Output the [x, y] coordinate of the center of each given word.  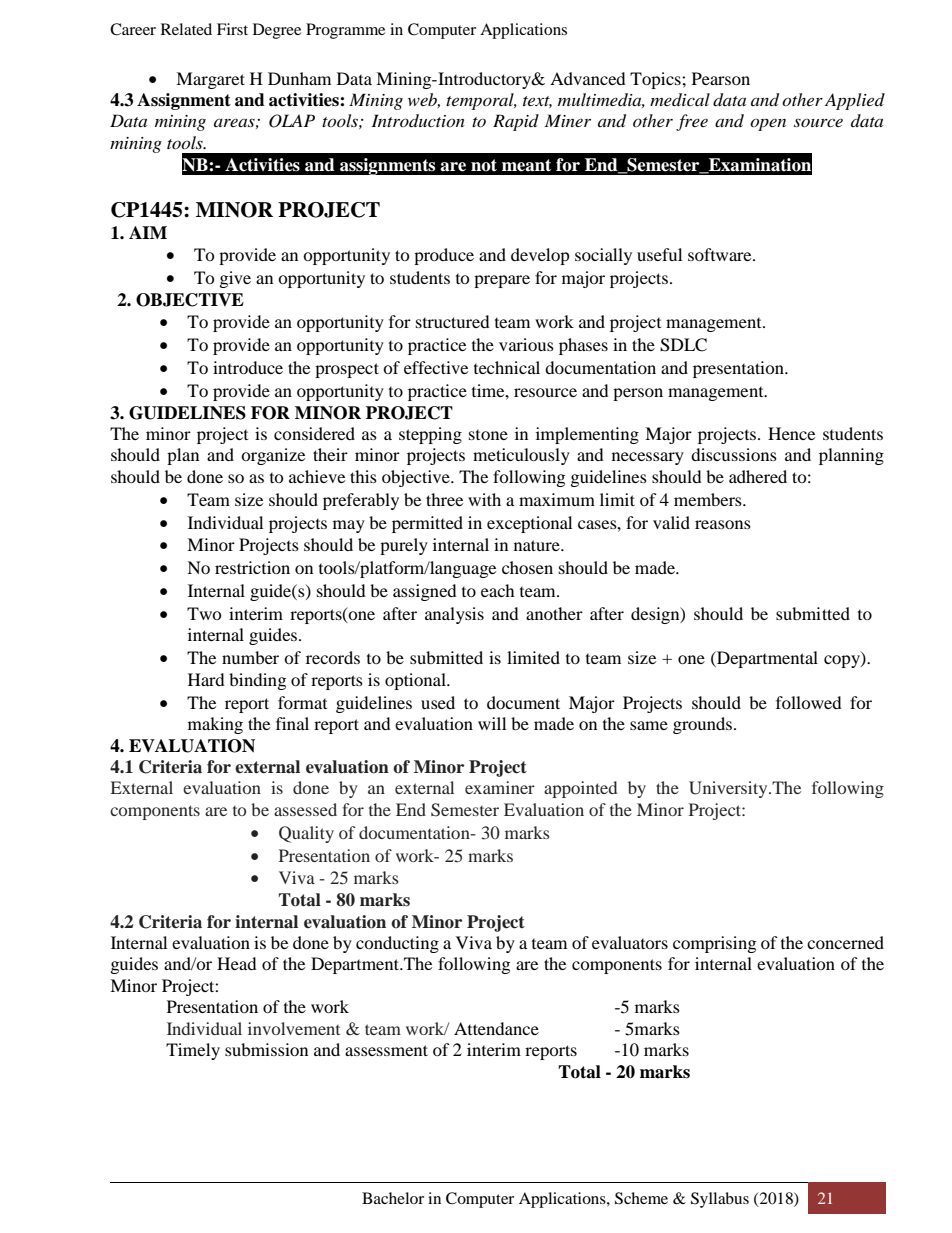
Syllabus [720, 1200]
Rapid [516, 122]
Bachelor [393, 1198]
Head [237, 963]
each [498, 590]
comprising [714, 944]
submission [266, 1049]
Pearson [721, 78]
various [526, 344]
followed [809, 702]
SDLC [683, 345]
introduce [248, 367]
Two [204, 613]
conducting [397, 944]
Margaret [210, 80]
